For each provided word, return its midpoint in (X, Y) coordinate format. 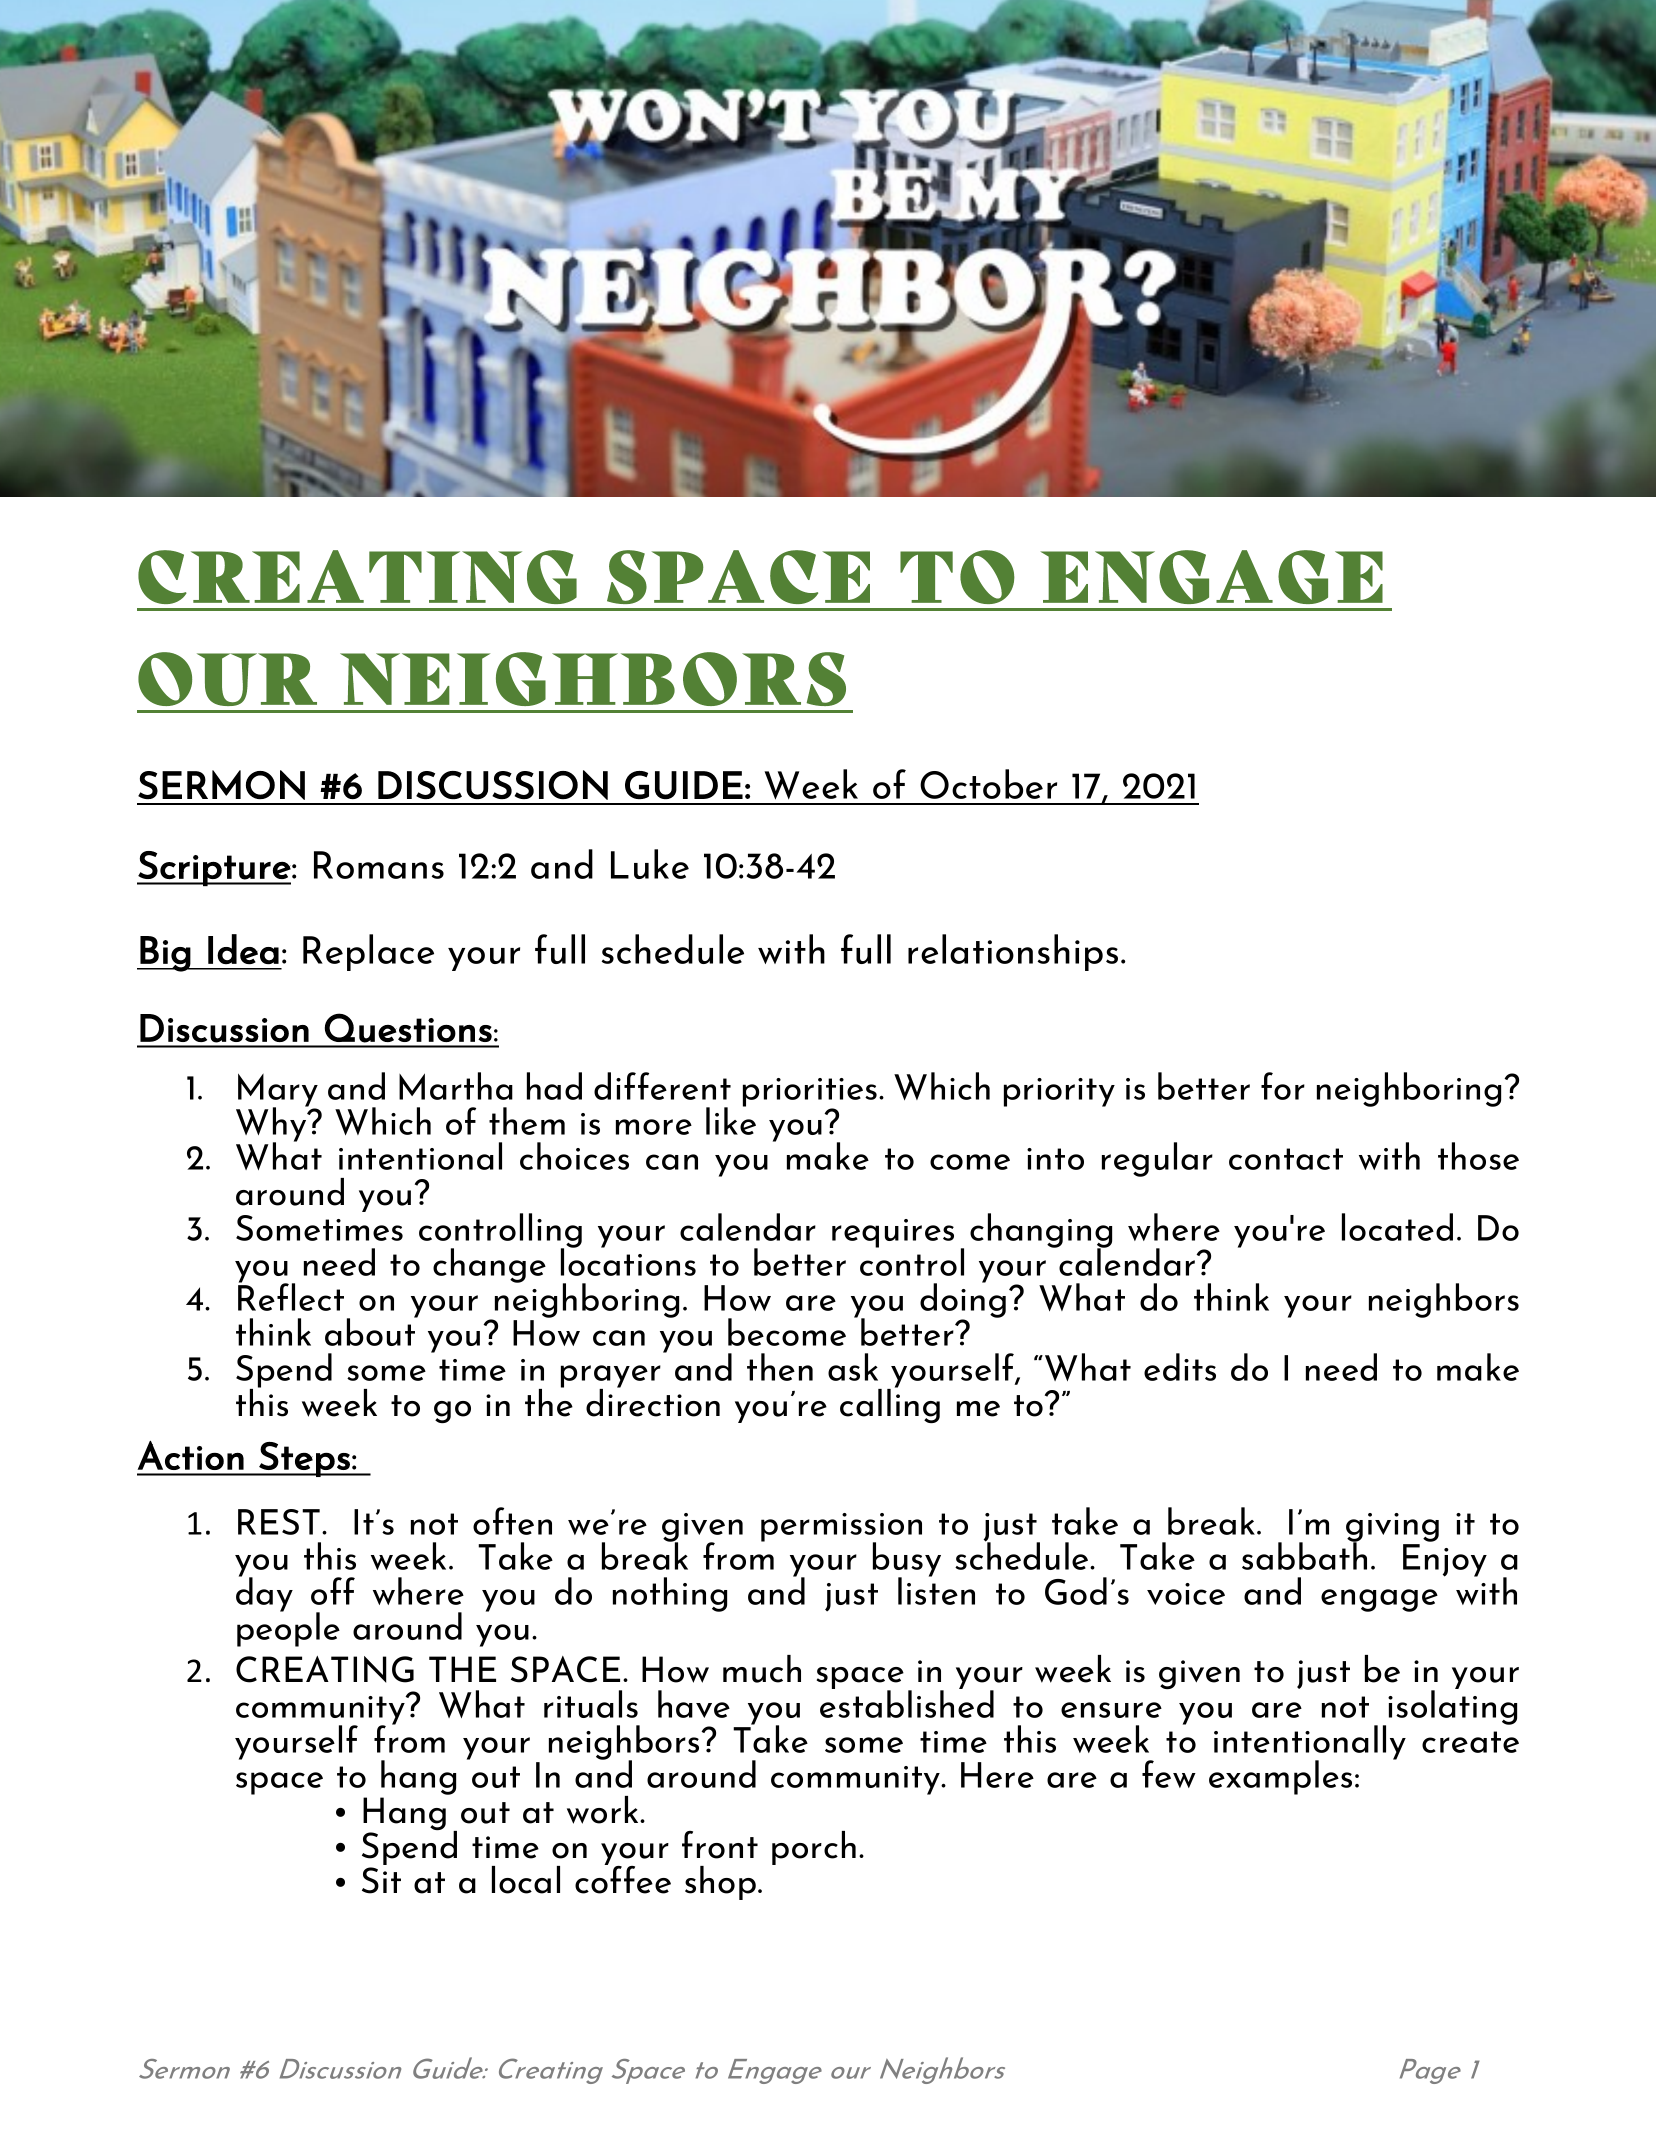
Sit (381, 1880)
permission (841, 1528)
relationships (1013, 952)
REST (279, 1522)
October (988, 784)
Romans (379, 865)
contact (1286, 1159)
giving (1392, 1528)
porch (814, 1848)
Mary (278, 1091)
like (731, 1120)
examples (1280, 1777)
